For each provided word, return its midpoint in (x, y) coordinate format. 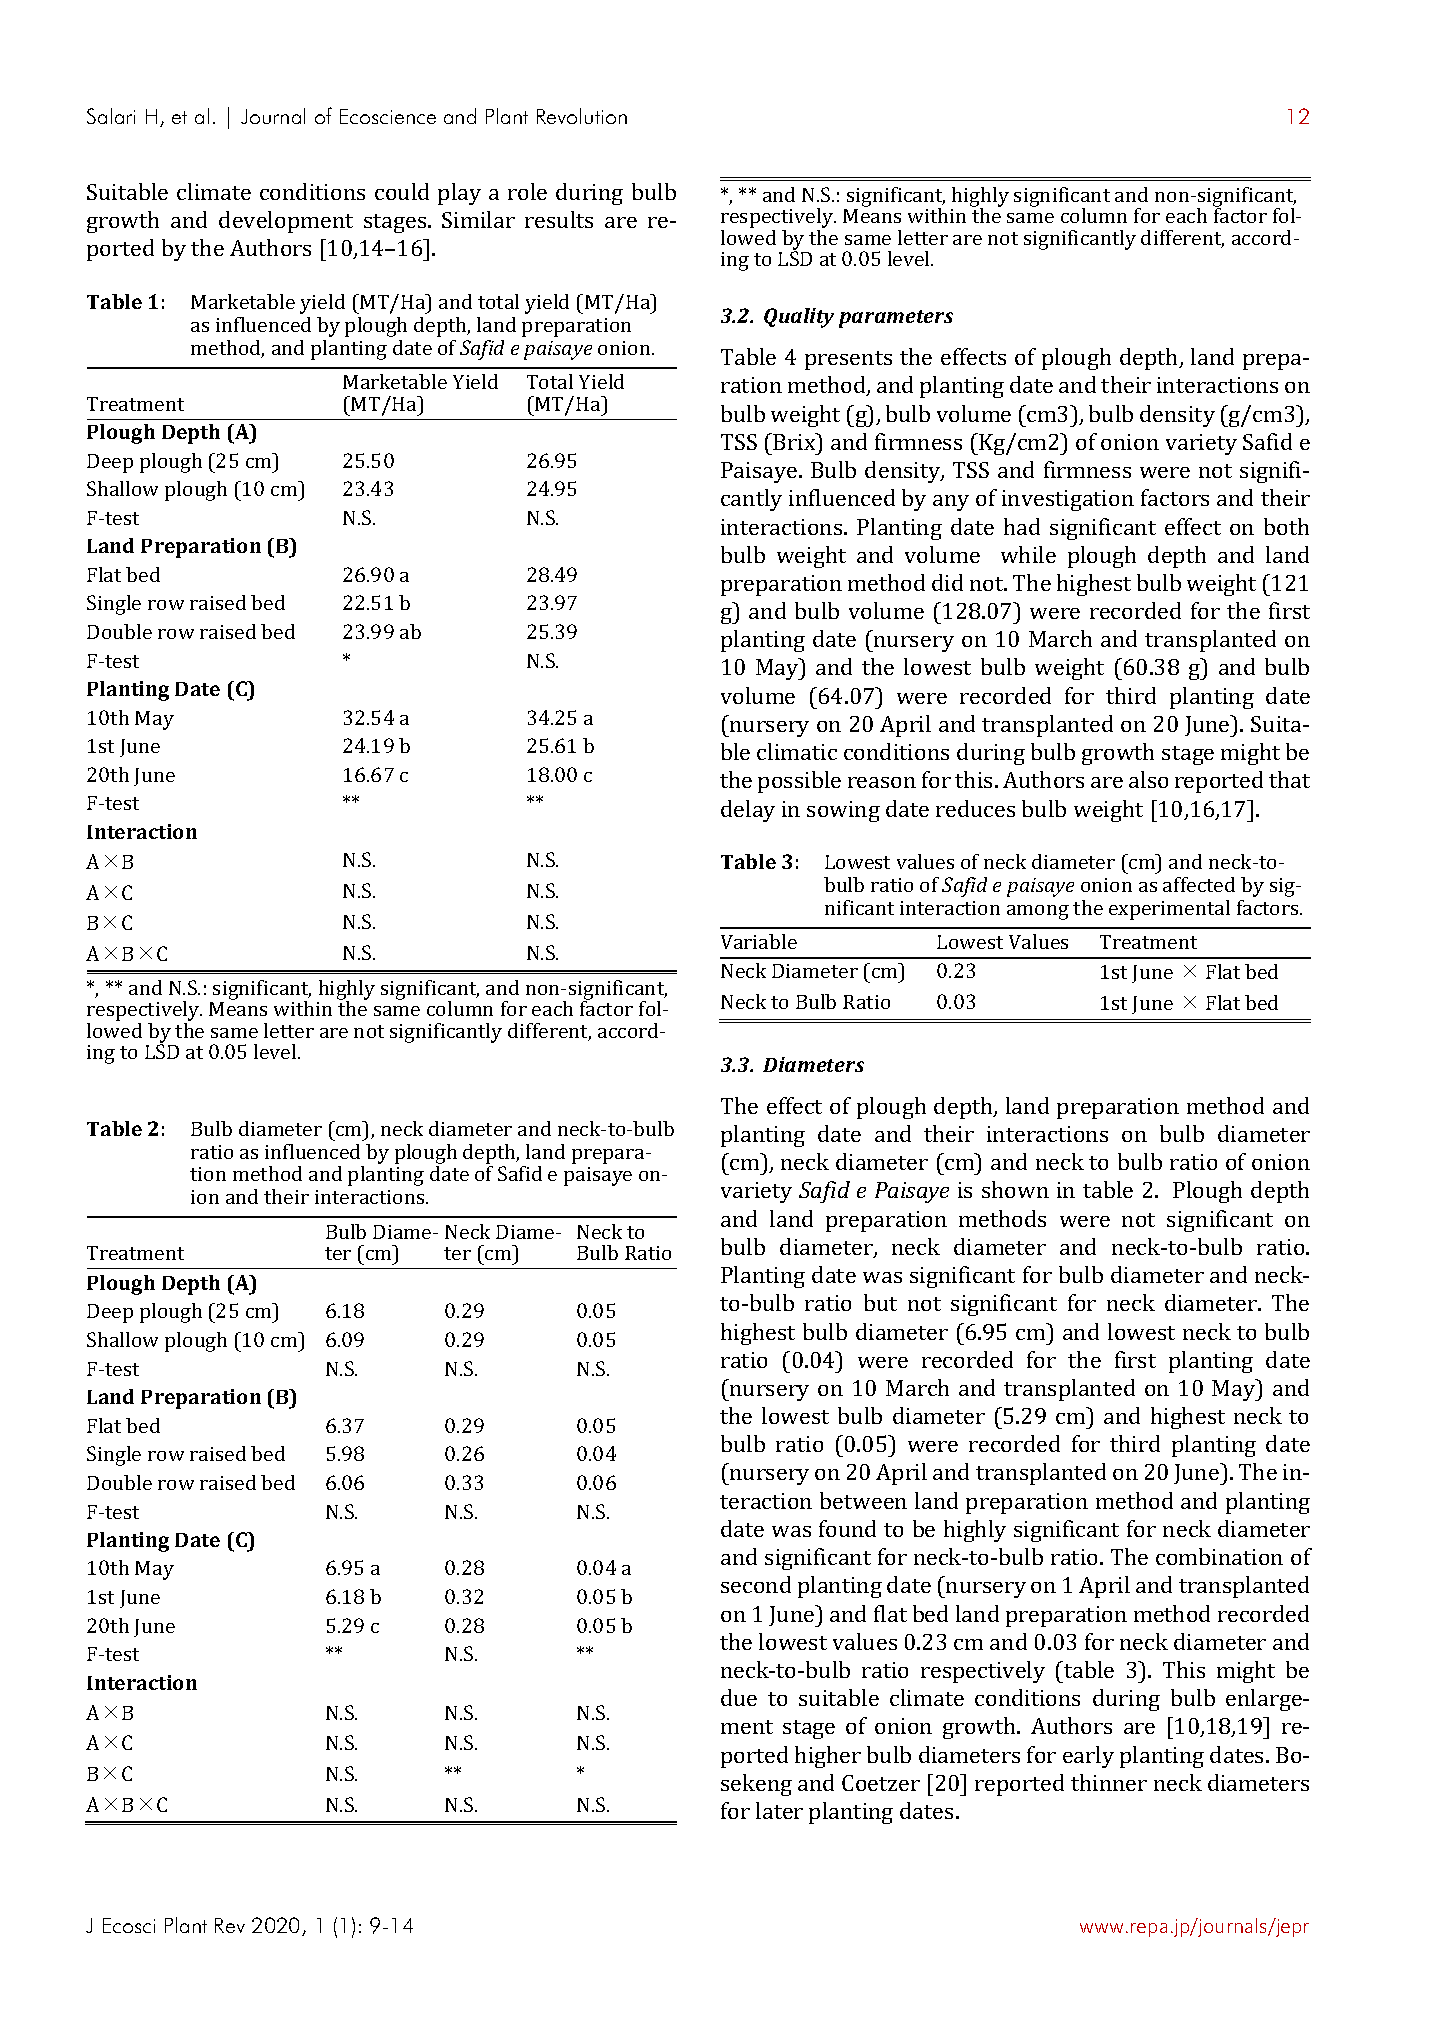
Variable (759, 941)
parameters (896, 319)
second (756, 1584)
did (947, 582)
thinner (1109, 1782)
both (1286, 526)
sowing (843, 811)
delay (748, 811)
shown (1015, 1189)
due (739, 1697)
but (880, 1302)
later (779, 1810)
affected (1199, 884)
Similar (478, 219)
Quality (799, 318)
